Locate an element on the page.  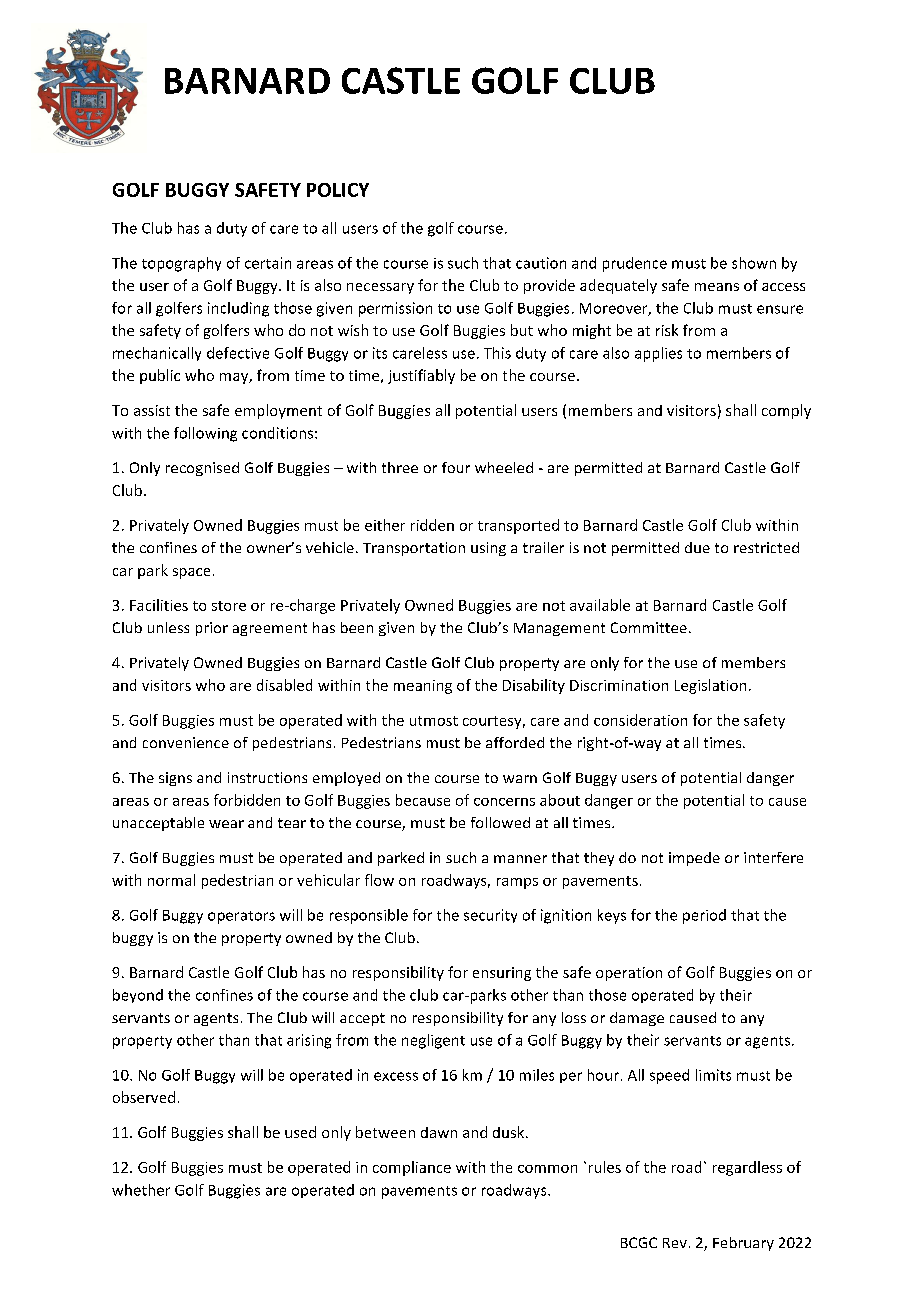
ensuring is located at coordinates (502, 974).
